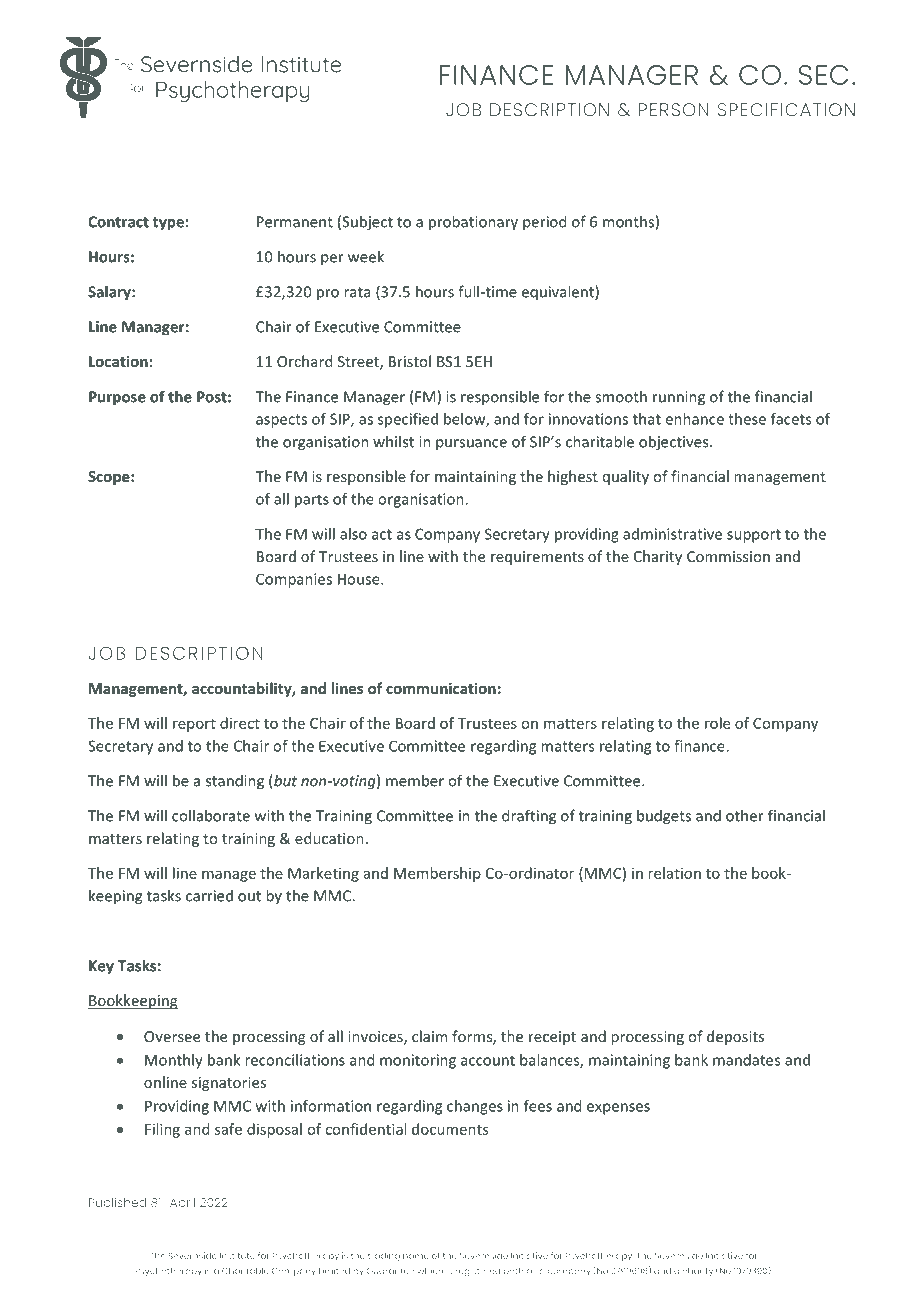 The width and height of the screenshot is (924, 1308). What do you see at coordinates (473, 223) in the screenshot?
I see `probationary` at bounding box center [473, 223].
